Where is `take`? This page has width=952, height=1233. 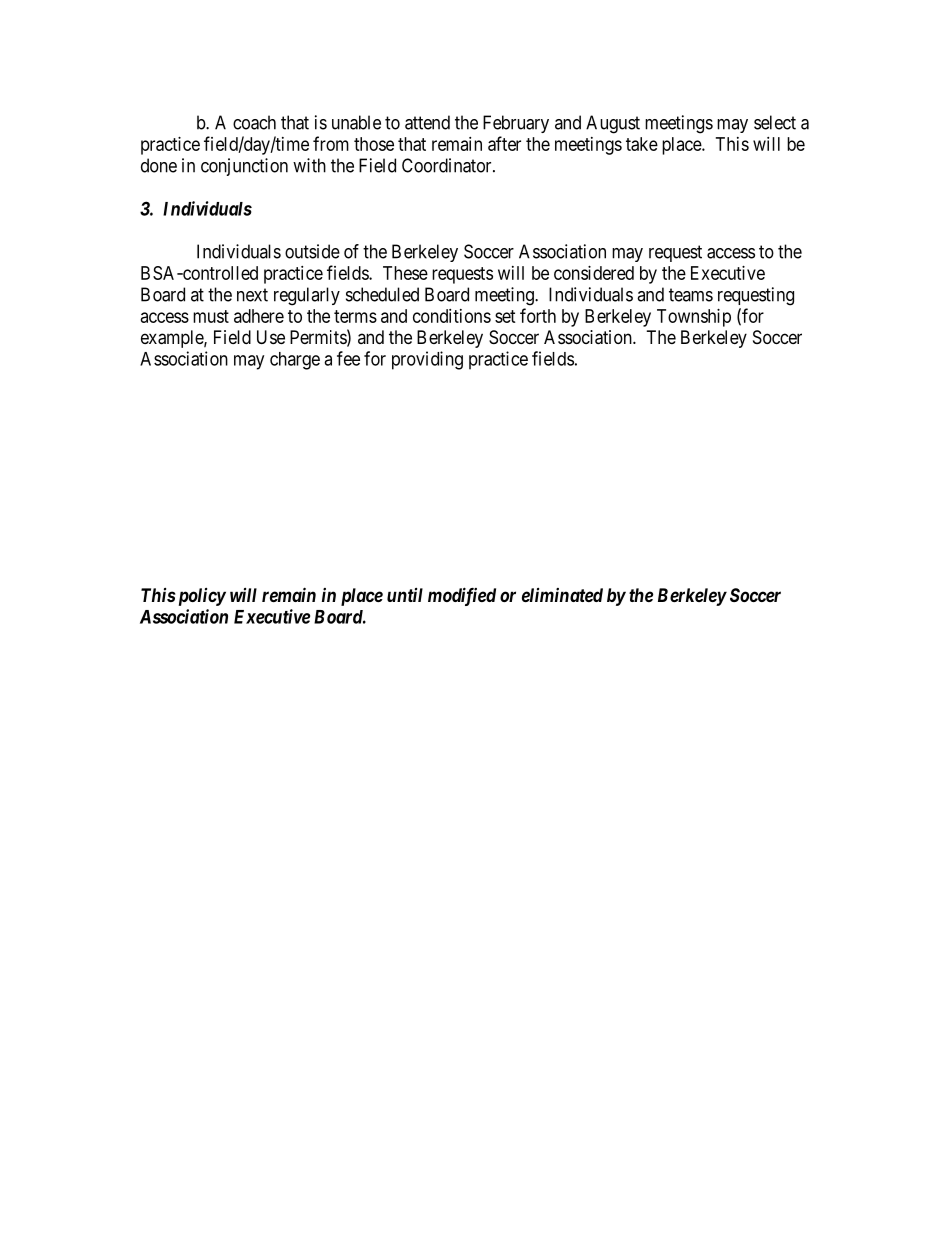 take is located at coordinates (642, 144).
